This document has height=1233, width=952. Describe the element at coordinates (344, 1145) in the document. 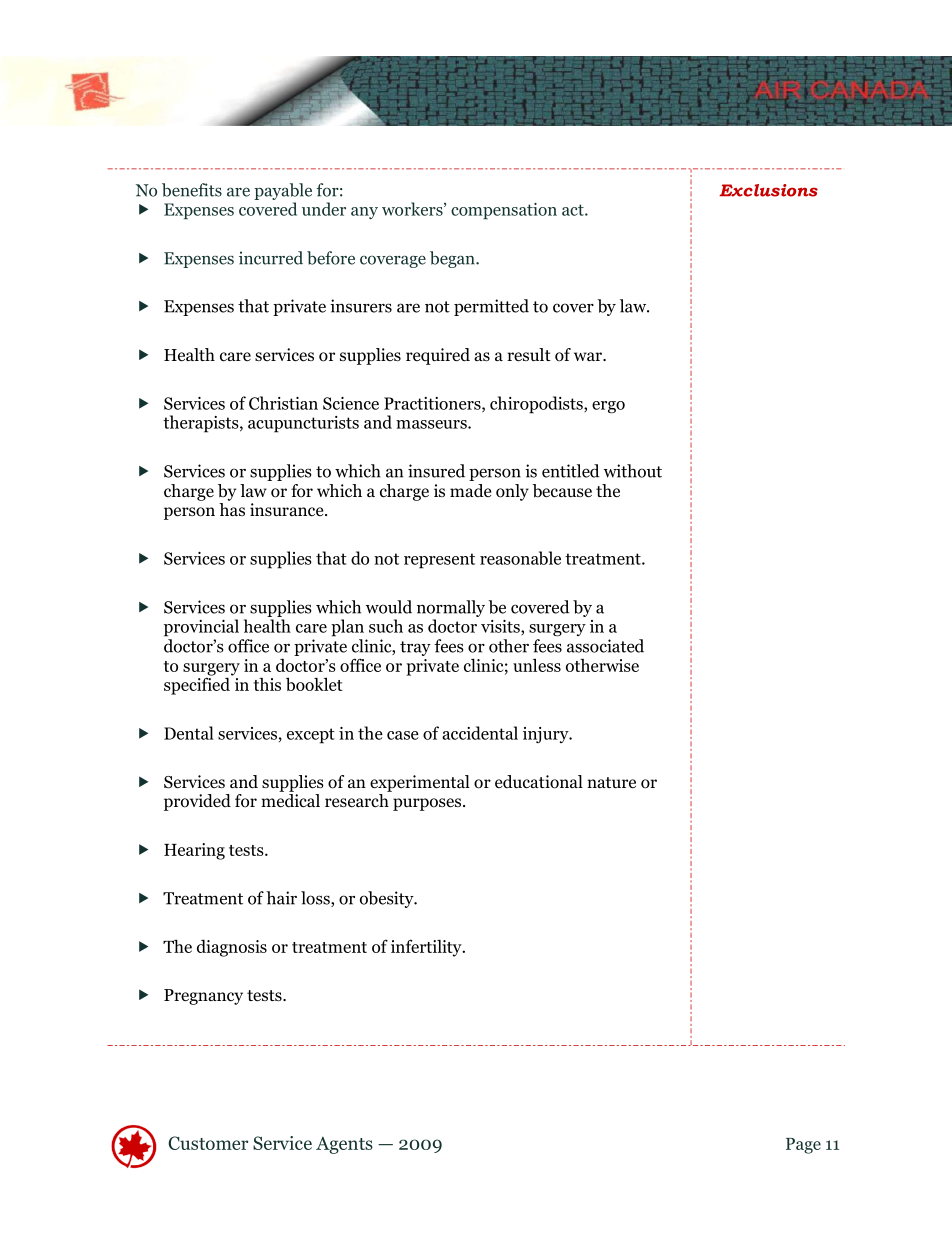

I see `Agents` at that location.
